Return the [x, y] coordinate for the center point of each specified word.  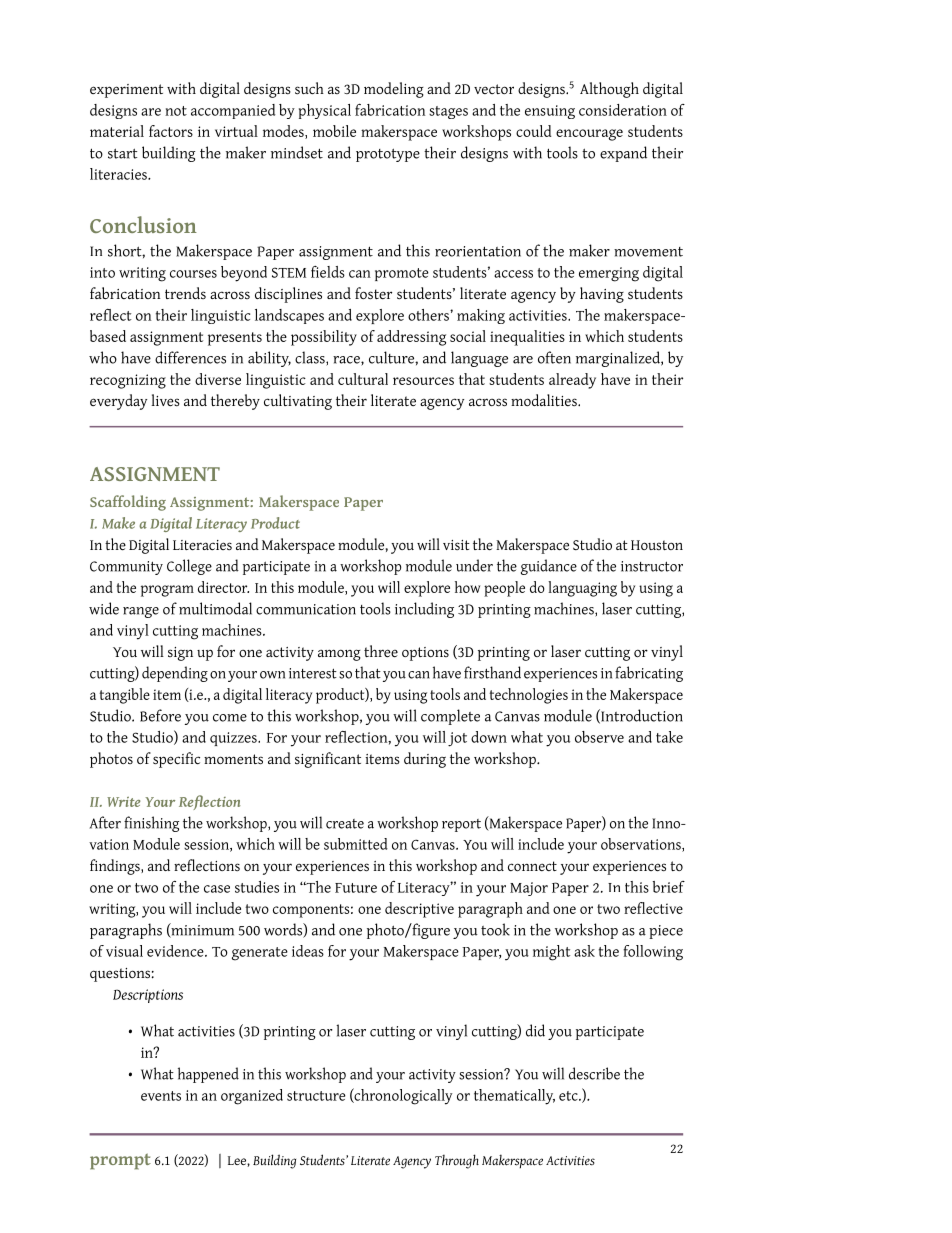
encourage [589, 135]
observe [599, 737]
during [425, 760]
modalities [545, 400]
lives [165, 400]
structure [316, 1096]
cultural [363, 379]
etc [569, 1096]
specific [176, 760]
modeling [394, 90]
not [176, 111]
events [161, 1096]
